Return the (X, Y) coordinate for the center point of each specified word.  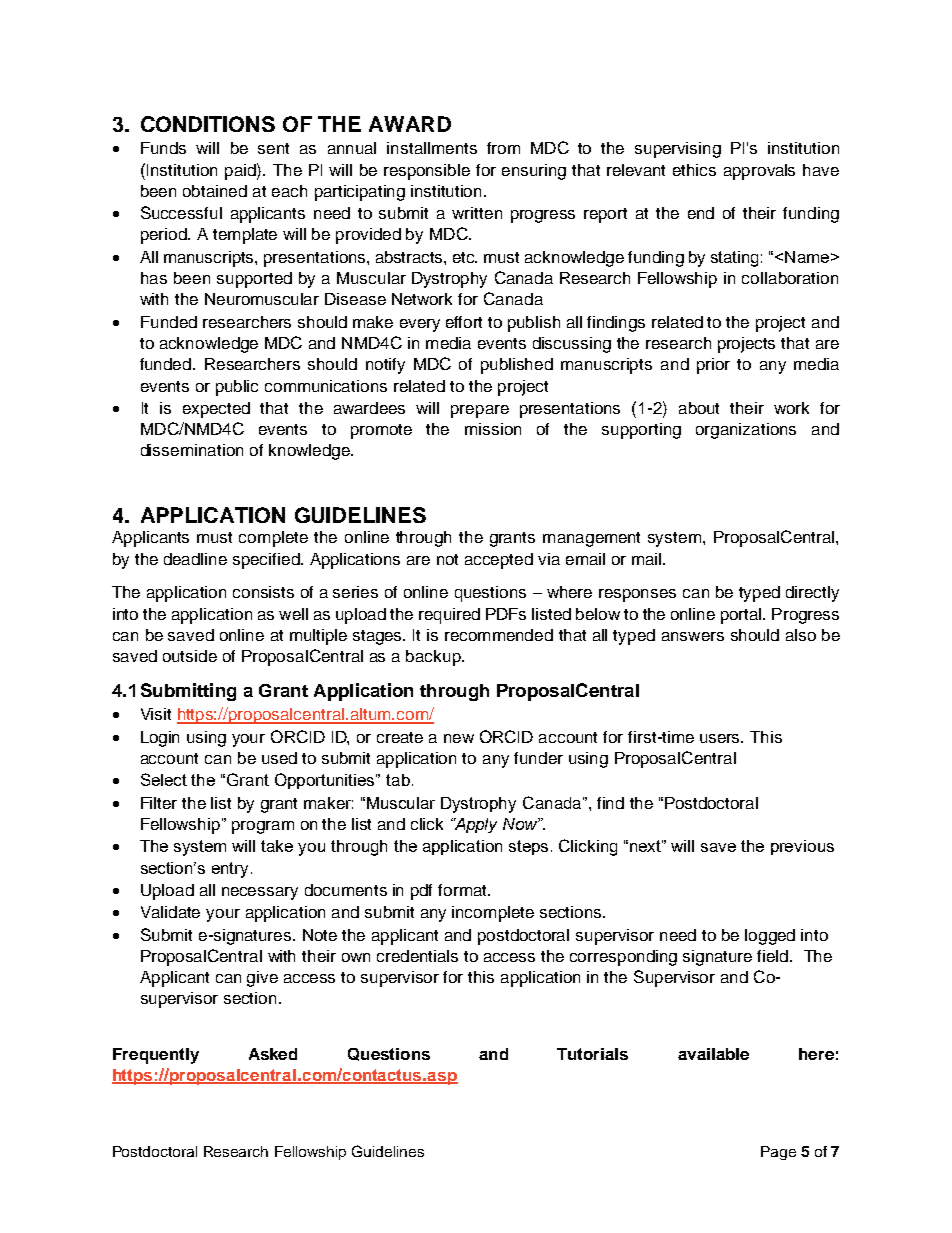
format (463, 890)
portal (742, 616)
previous (802, 847)
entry (232, 870)
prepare (480, 411)
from (503, 148)
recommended (499, 635)
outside (190, 656)
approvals (759, 172)
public (237, 388)
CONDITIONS (208, 124)
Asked (273, 1054)
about (699, 408)
